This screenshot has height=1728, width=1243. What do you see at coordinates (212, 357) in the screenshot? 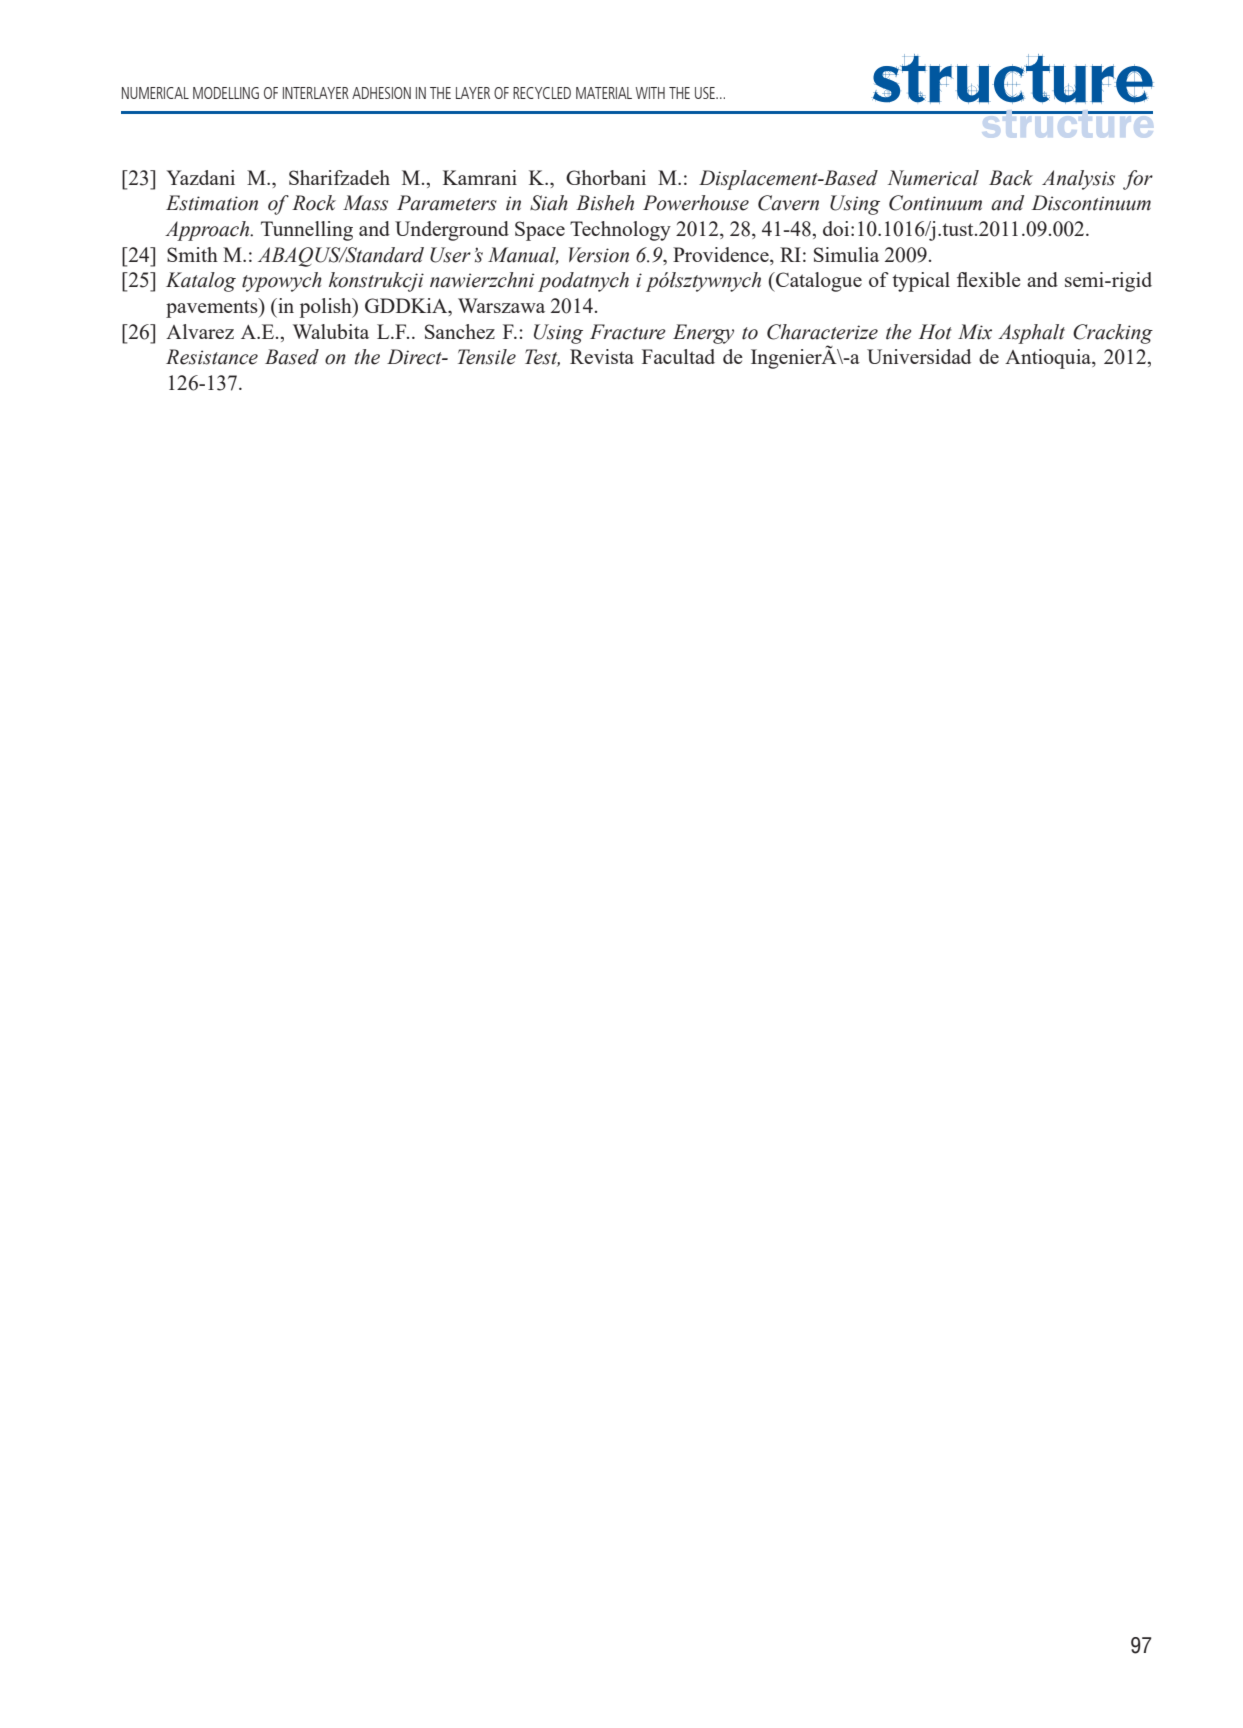
I see `Resistance` at bounding box center [212, 357].
